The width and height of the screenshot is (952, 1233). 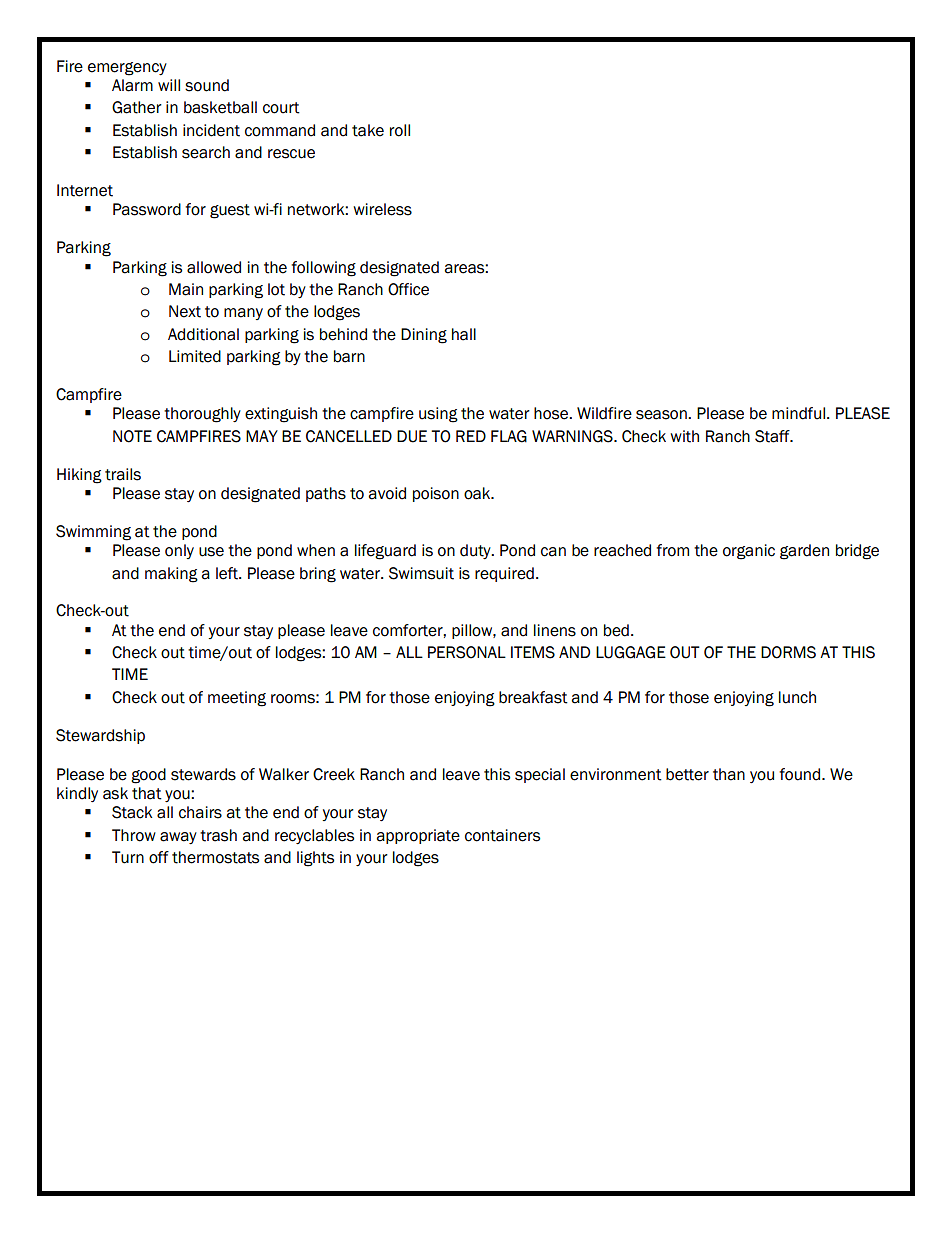 What do you see at coordinates (749, 552) in the screenshot?
I see `organic` at bounding box center [749, 552].
